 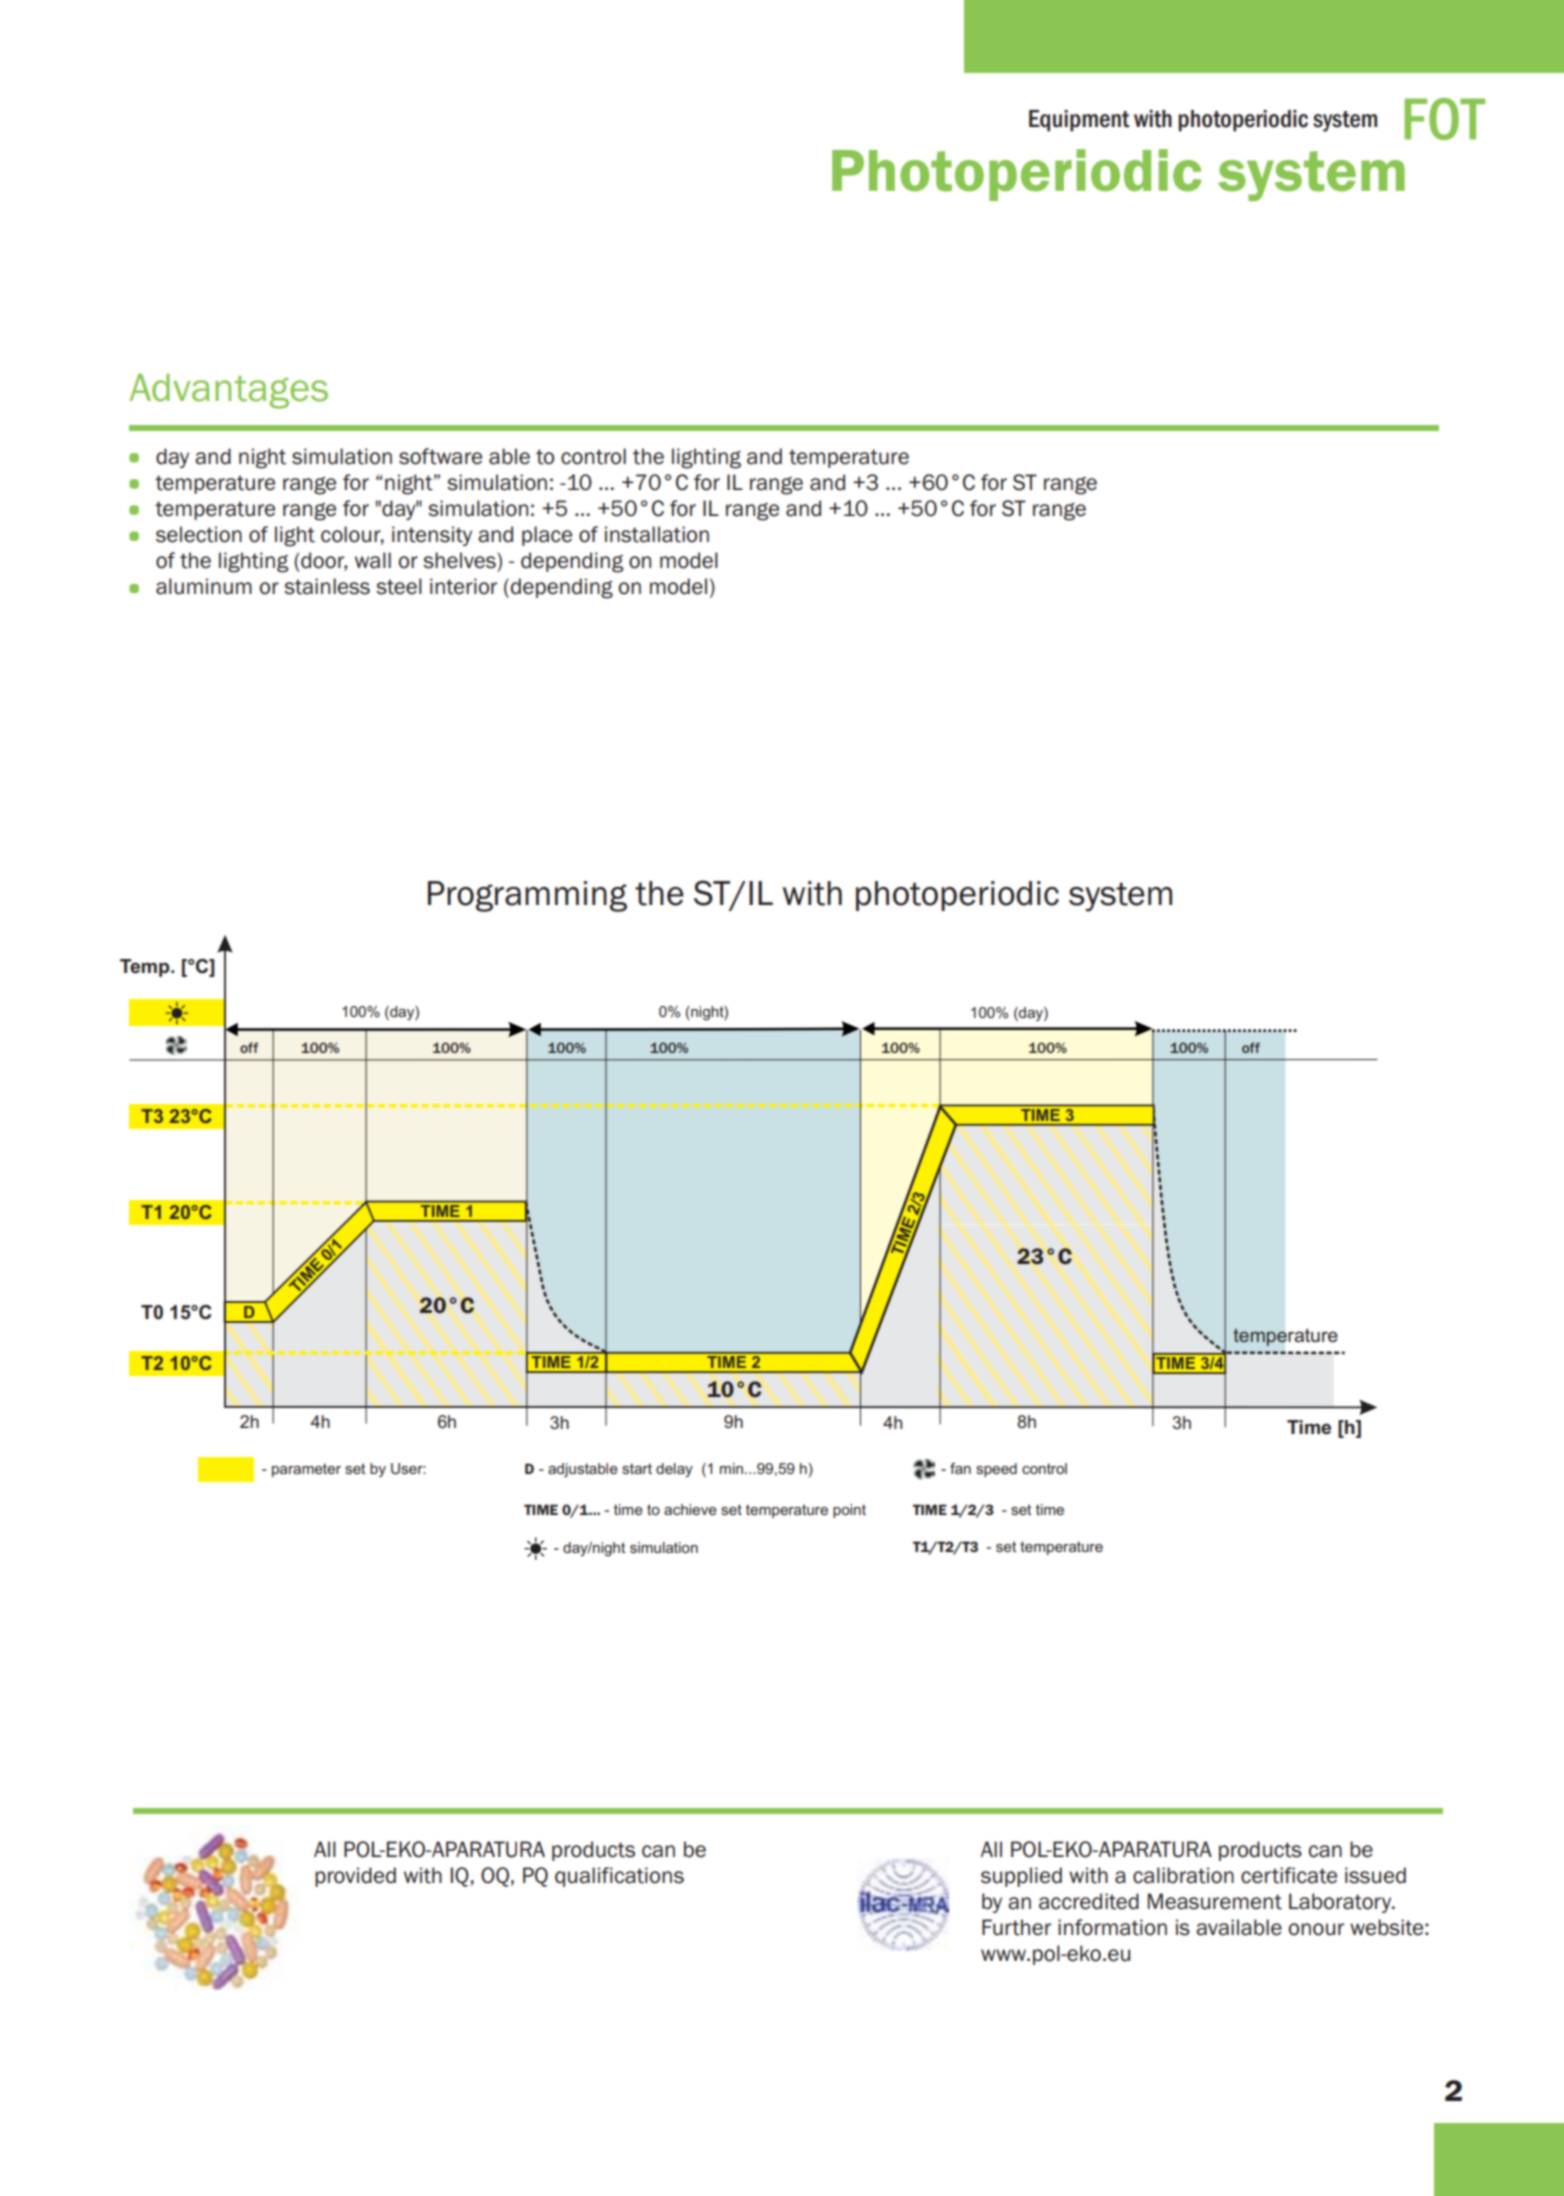 I want to click on speed, so click(x=996, y=1470).
